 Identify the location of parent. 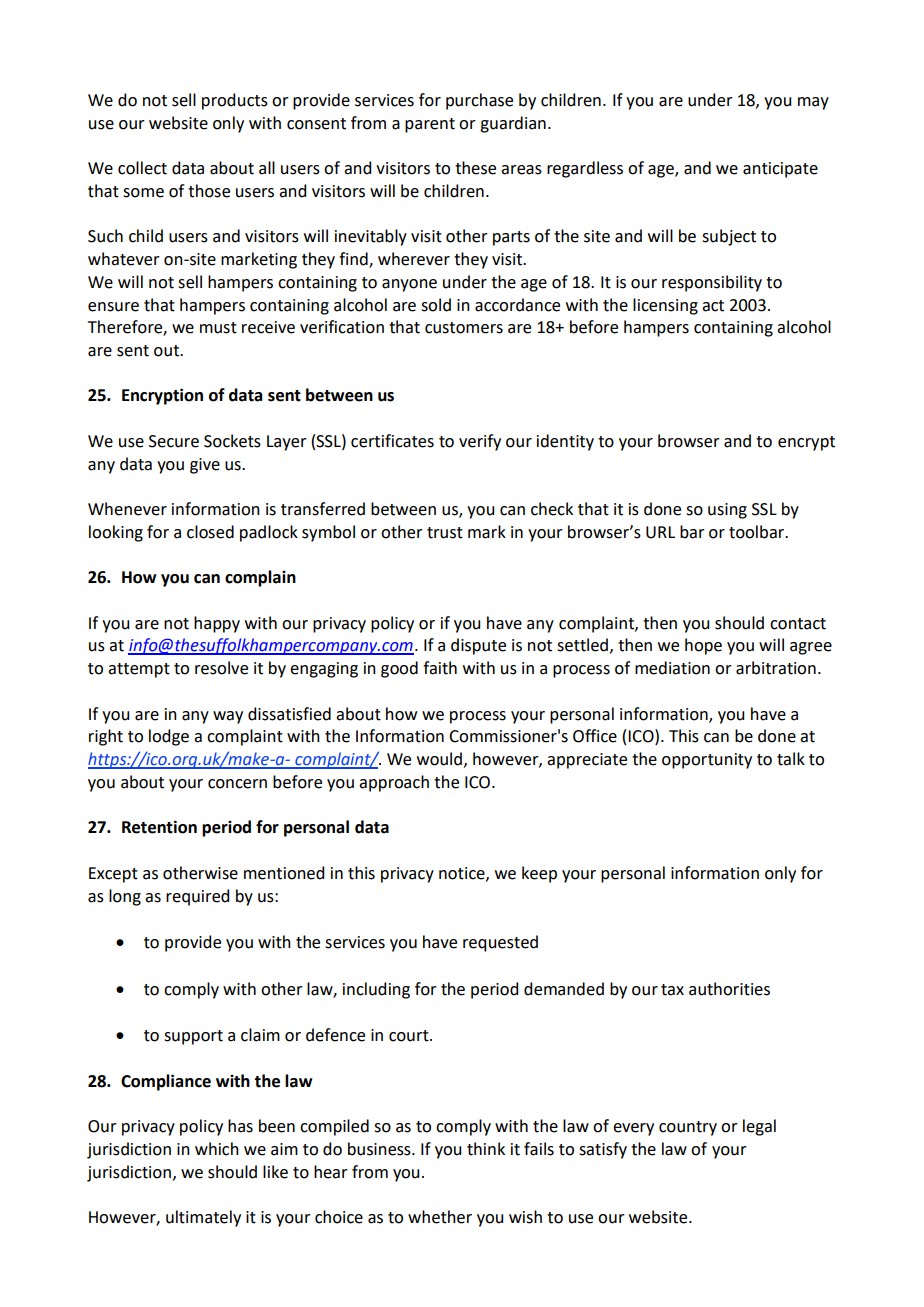
(430, 125).
